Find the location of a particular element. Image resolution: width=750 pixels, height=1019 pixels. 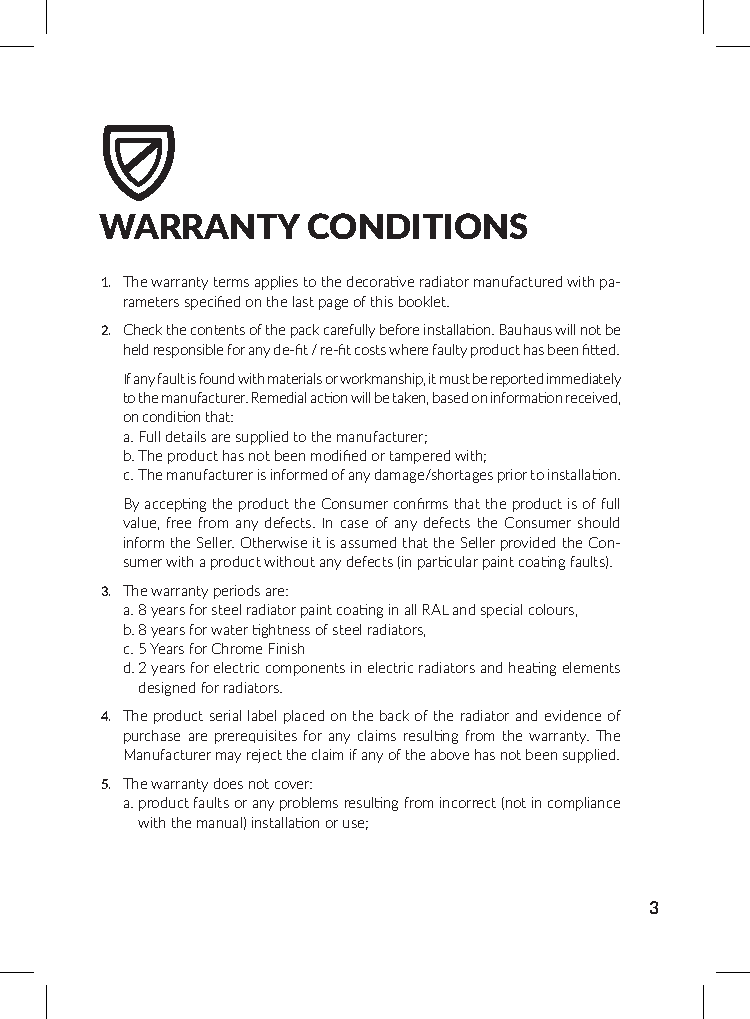

designed is located at coordinates (167, 689).
